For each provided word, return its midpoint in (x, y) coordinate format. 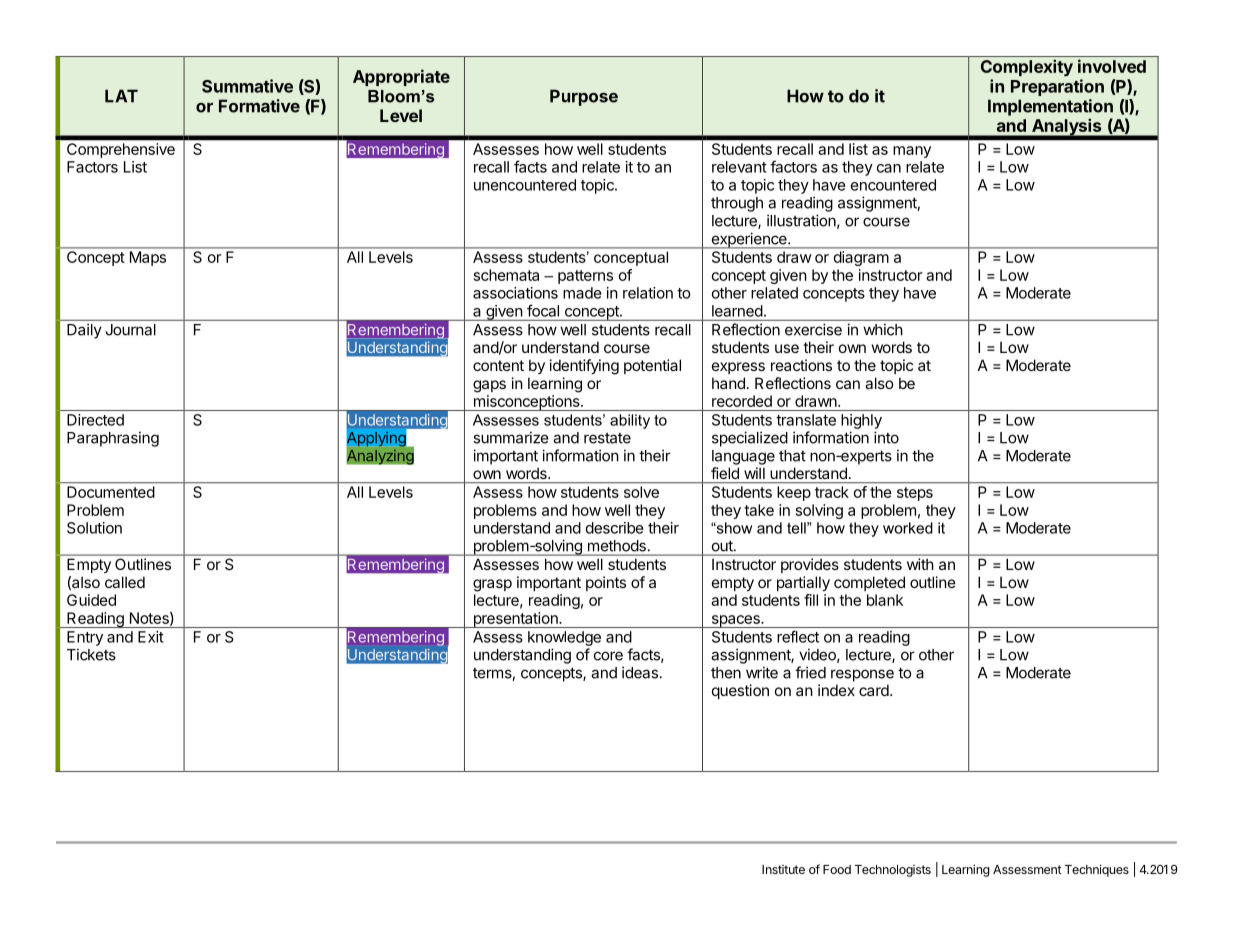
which (883, 329)
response (862, 675)
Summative (247, 86)
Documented (111, 492)
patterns (585, 277)
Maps (148, 258)
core (608, 656)
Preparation (1057, 87)
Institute (783, 869)
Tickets (91, 654)
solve (641, 492)
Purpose (584, 97)
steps (915, 494)
